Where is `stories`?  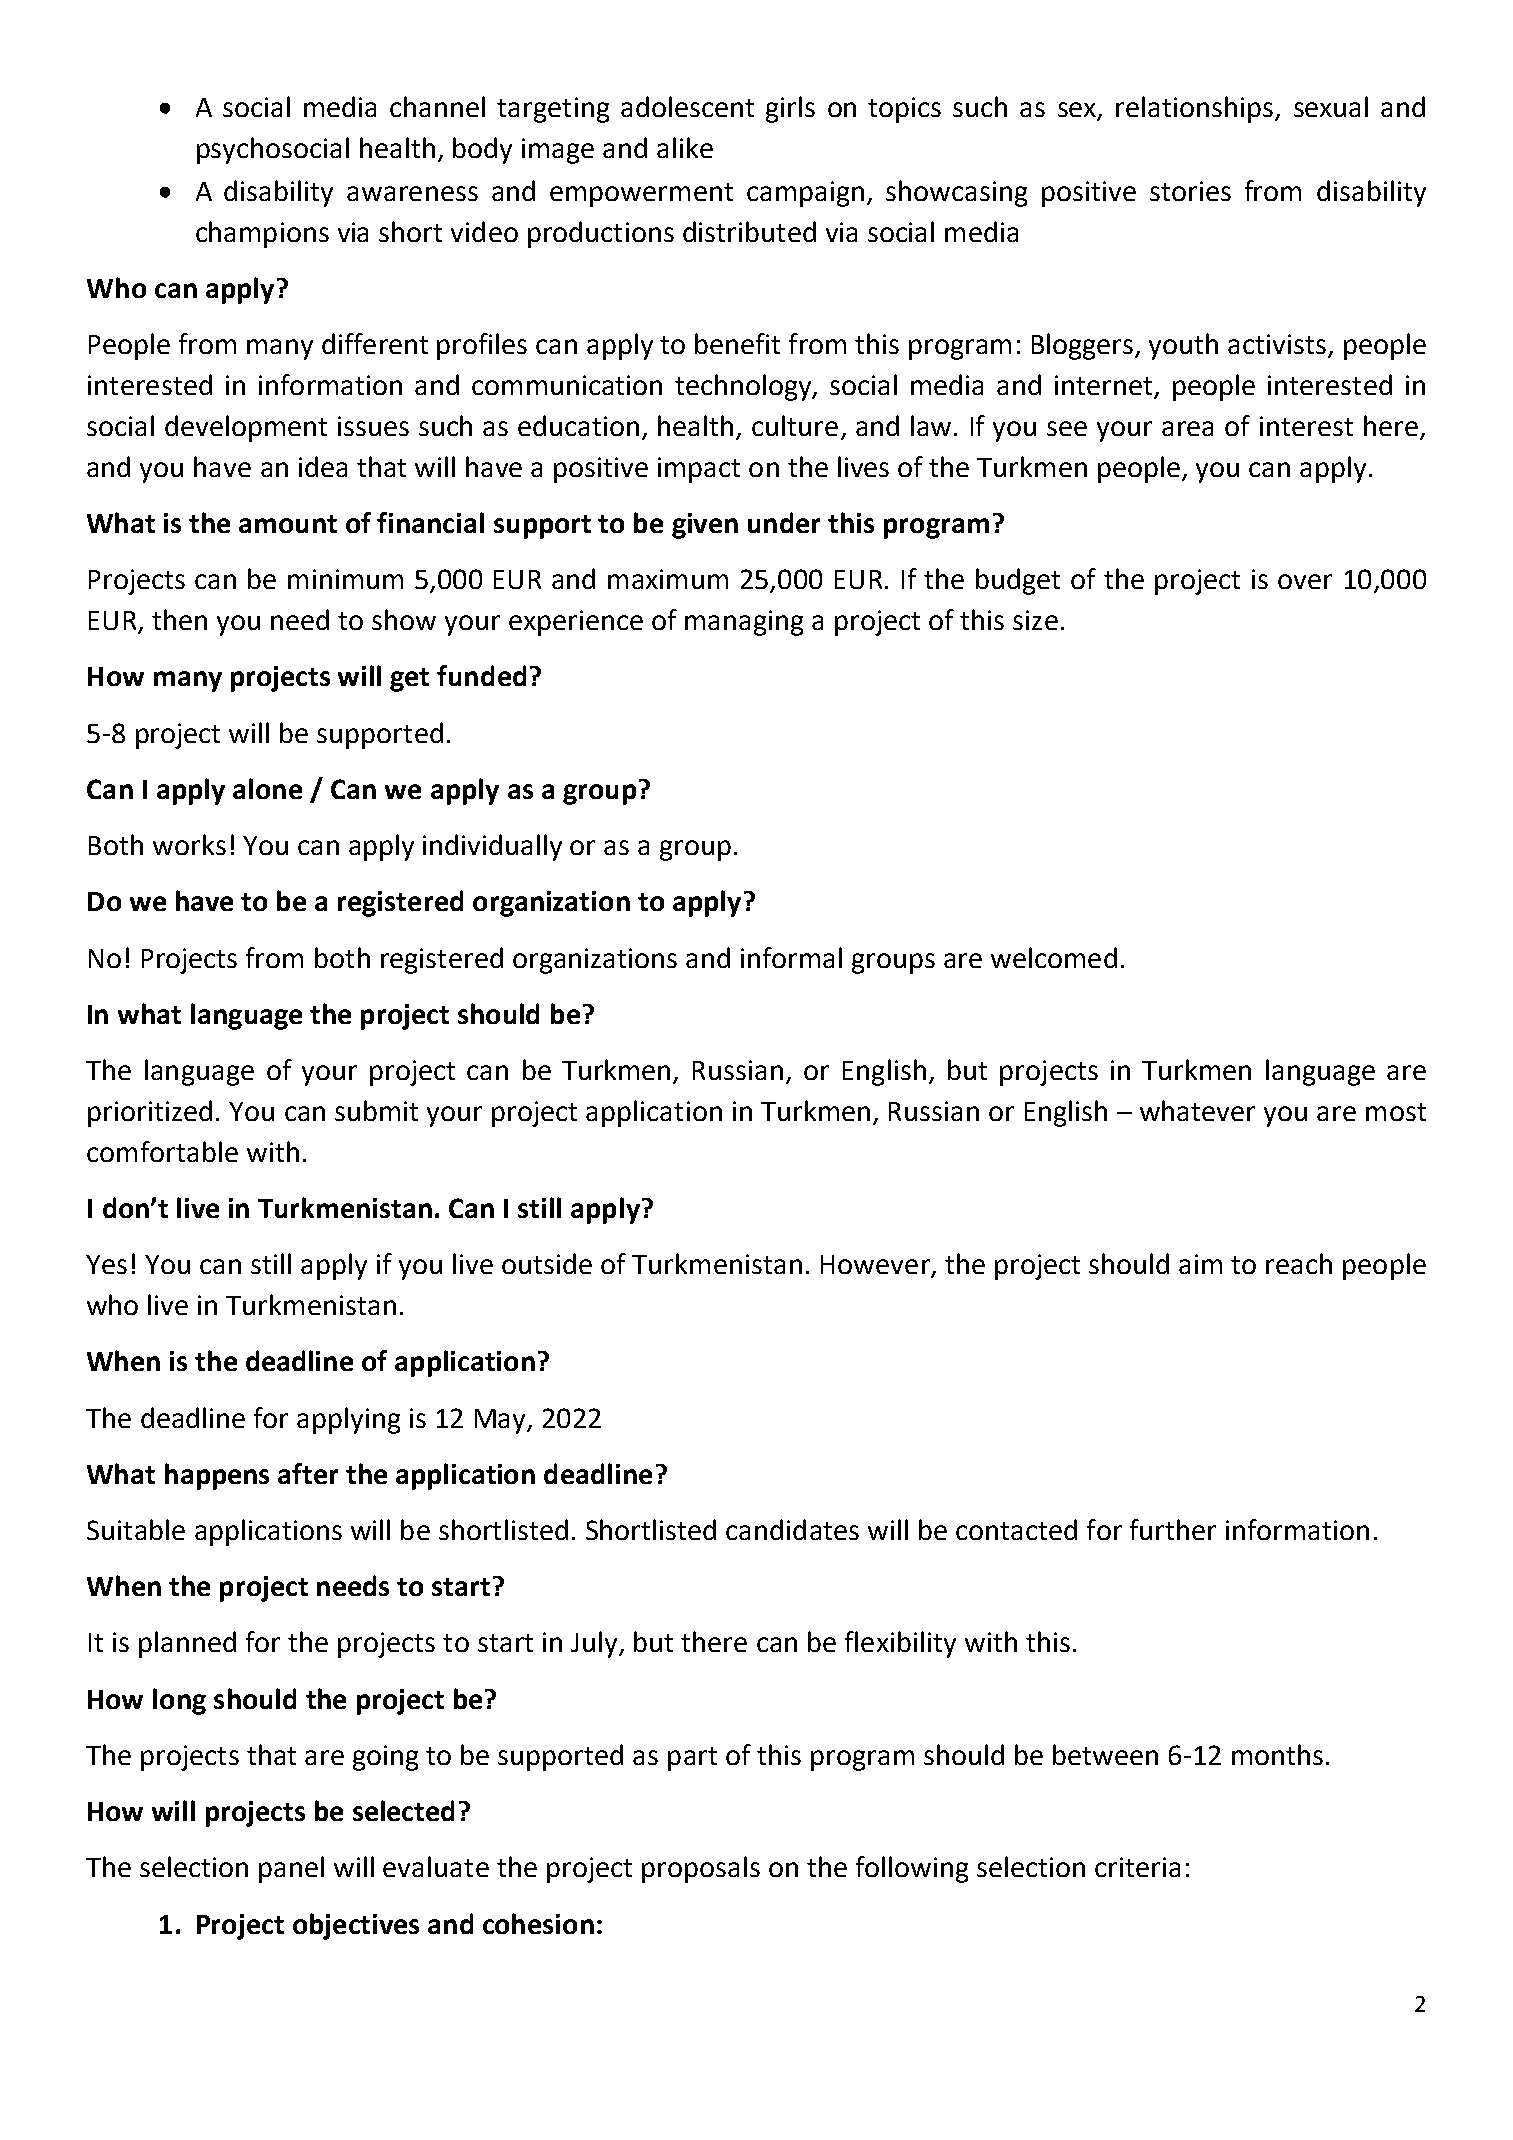 stories is located at coordinates (1190, 191).
